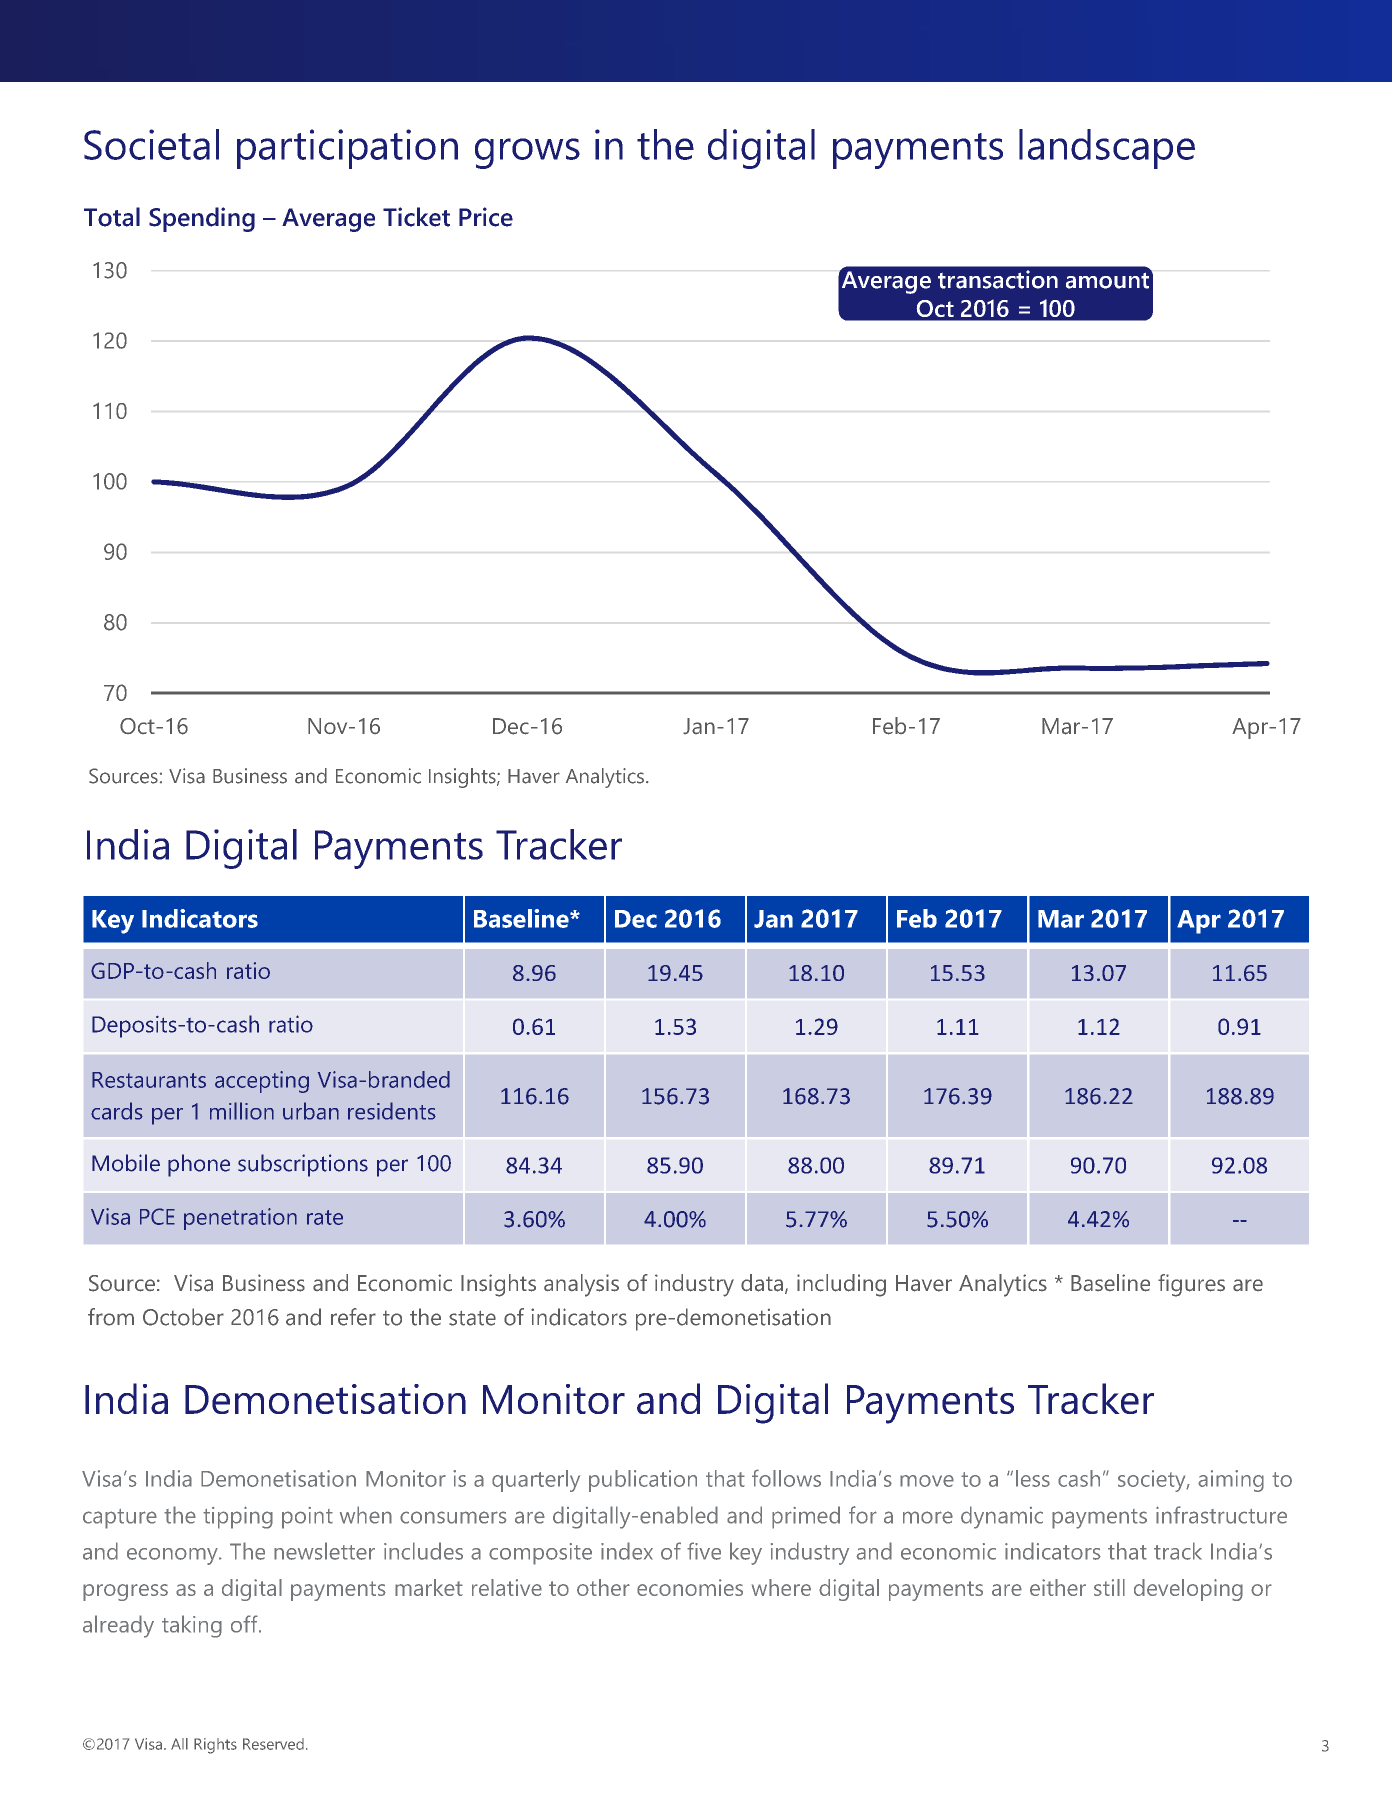  Describe the element at coordinates (690, 1587) in the screenshot. I see `economies` at that location.
